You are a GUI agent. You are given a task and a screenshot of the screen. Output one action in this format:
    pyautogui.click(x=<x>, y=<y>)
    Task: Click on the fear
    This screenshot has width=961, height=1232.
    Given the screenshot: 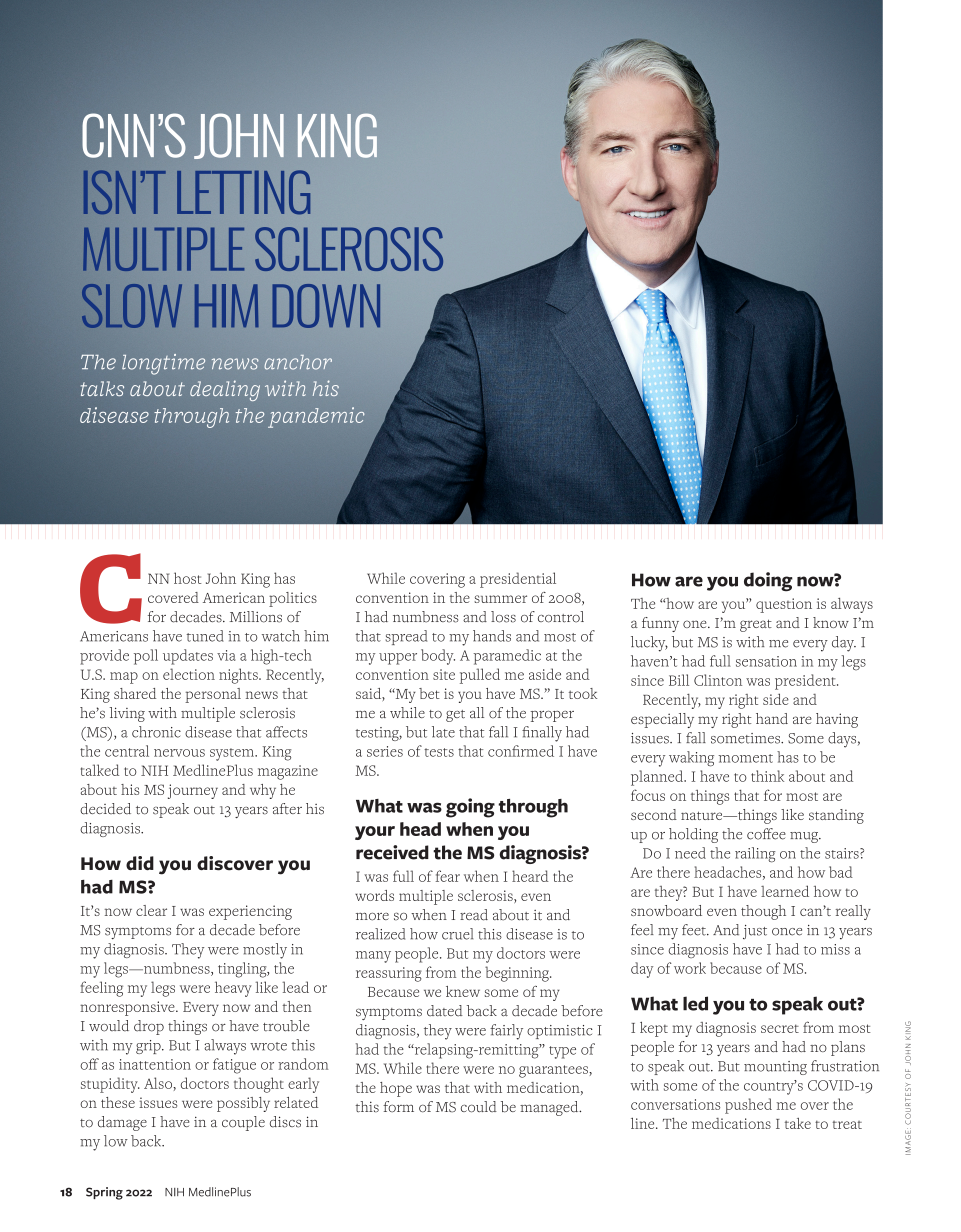 What is the action you would take?
    pyautogui.click(x=448, y=876)
